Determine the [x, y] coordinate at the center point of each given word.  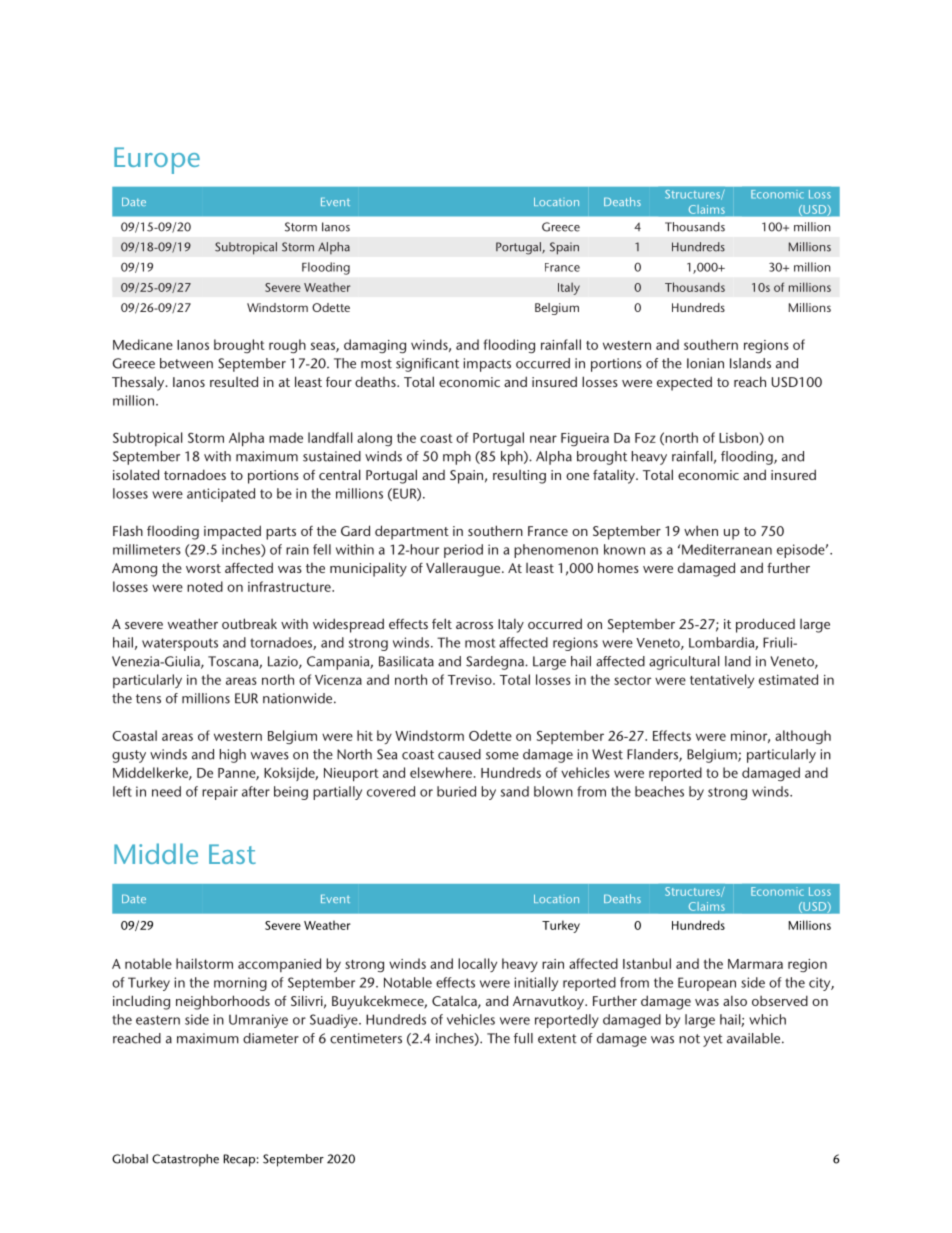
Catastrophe [185, 1160]
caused [459, 754]
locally [477, 965]
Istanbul [647, 963]
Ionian [705, 363]
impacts [487, 365]
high [233, 756]
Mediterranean [727, 549]
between [186, 363]
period [463, 551]
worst [203, 568]
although [803, 737]
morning [240, 984]
